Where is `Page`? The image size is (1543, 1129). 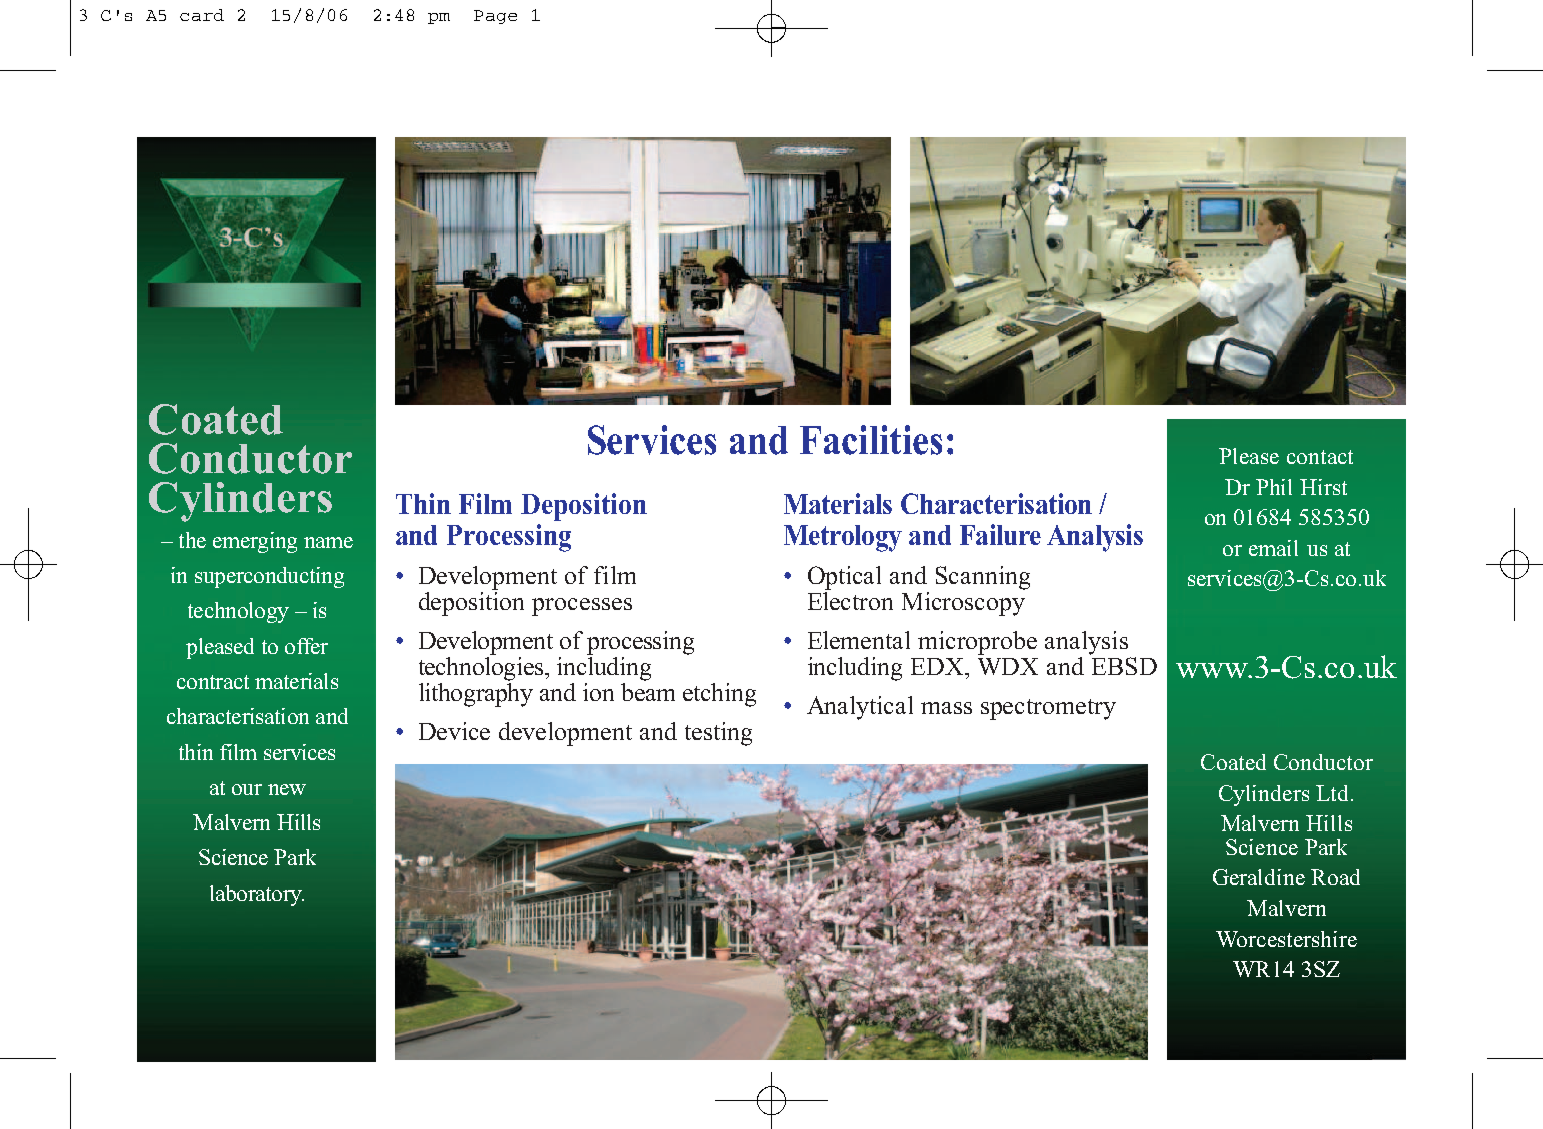
Page is located at coordinates (495, 17).
